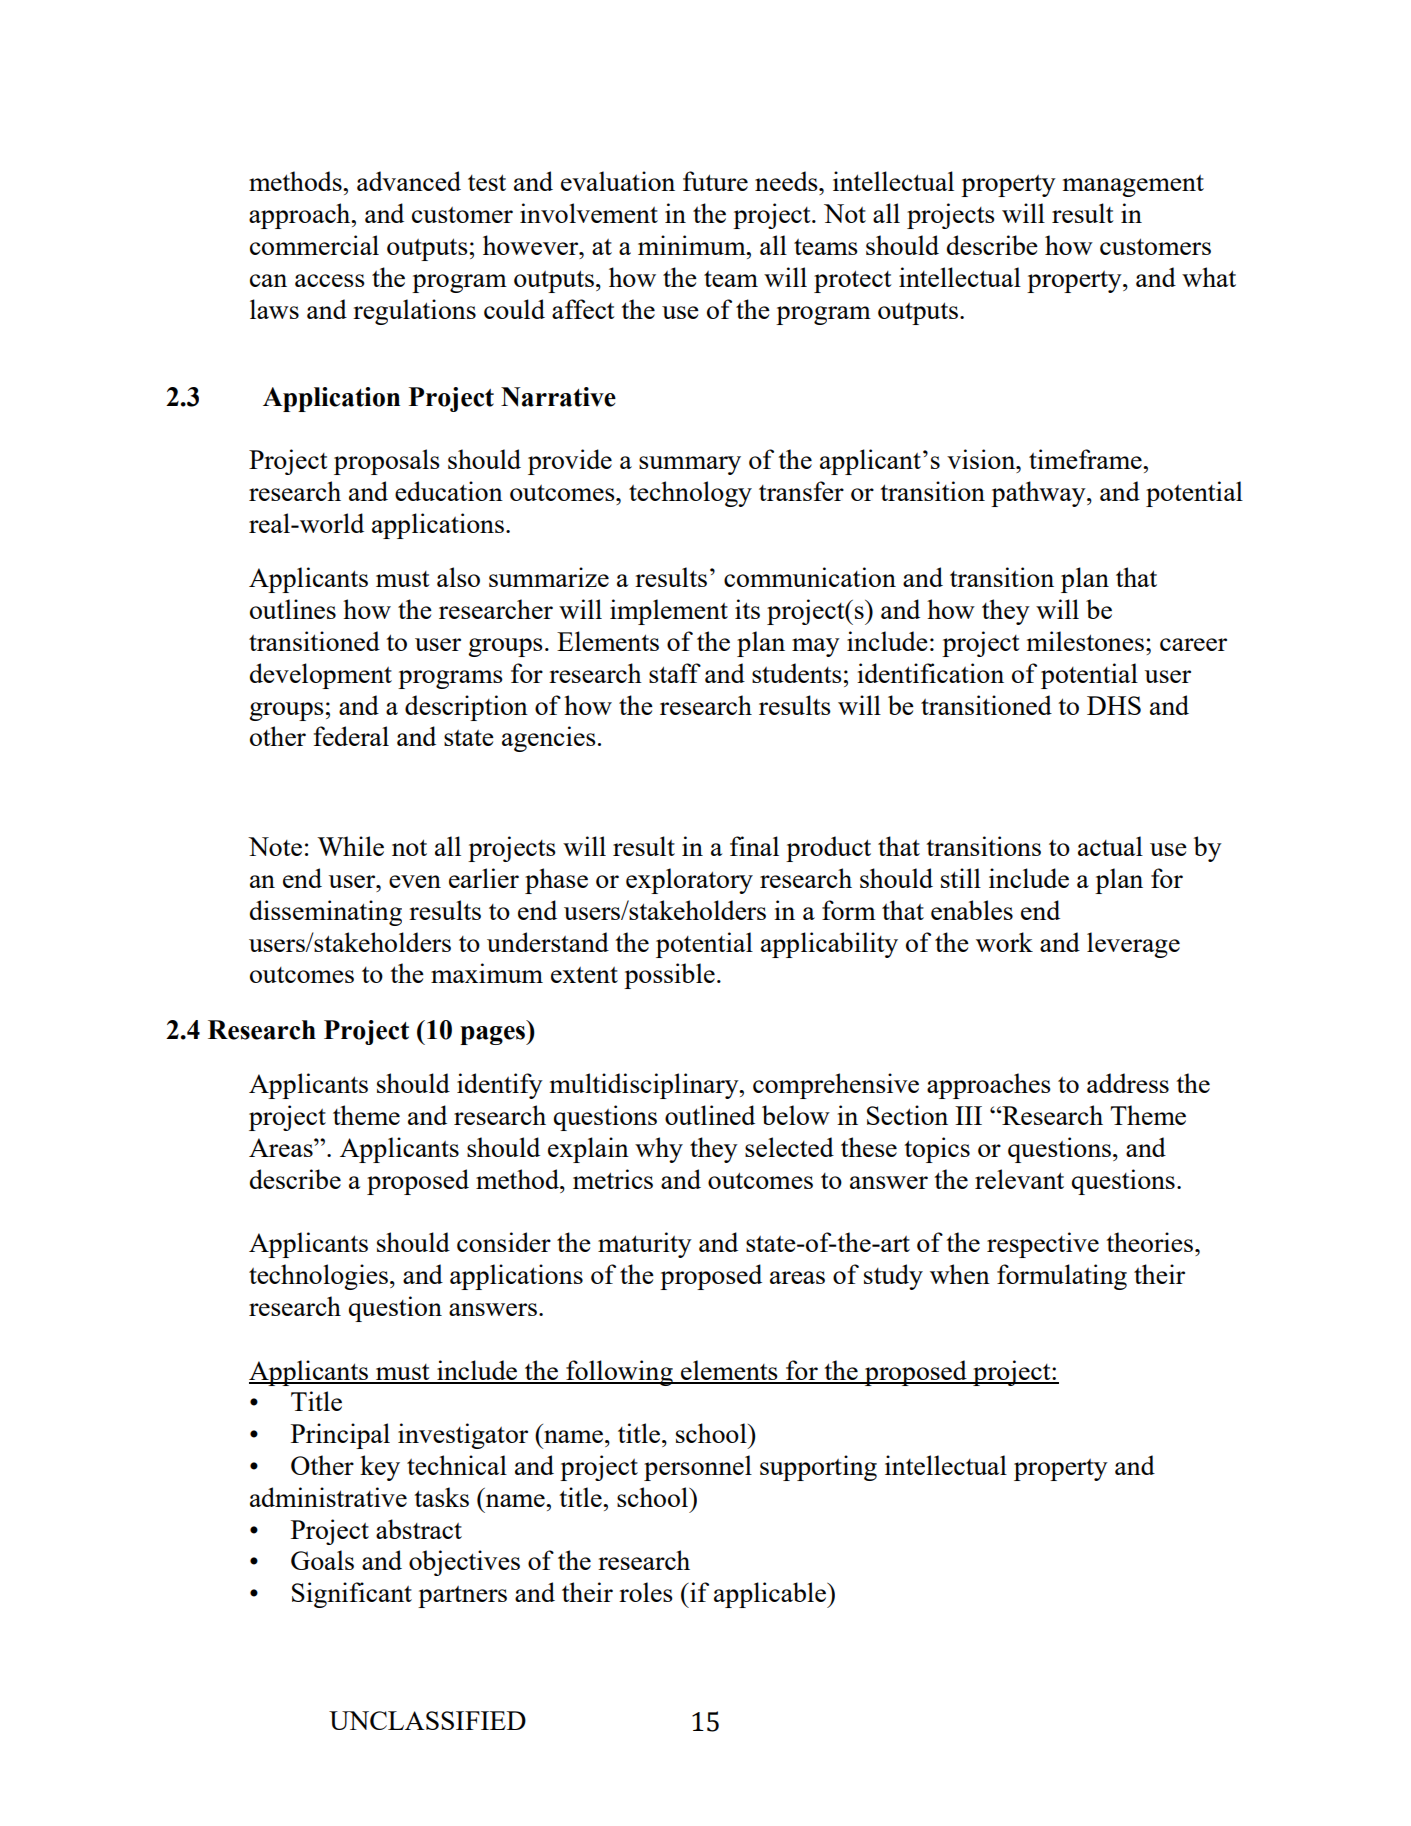  Describe the element at coordinates (1085, 641) in the screenshot. I see `milestones` at that location.
